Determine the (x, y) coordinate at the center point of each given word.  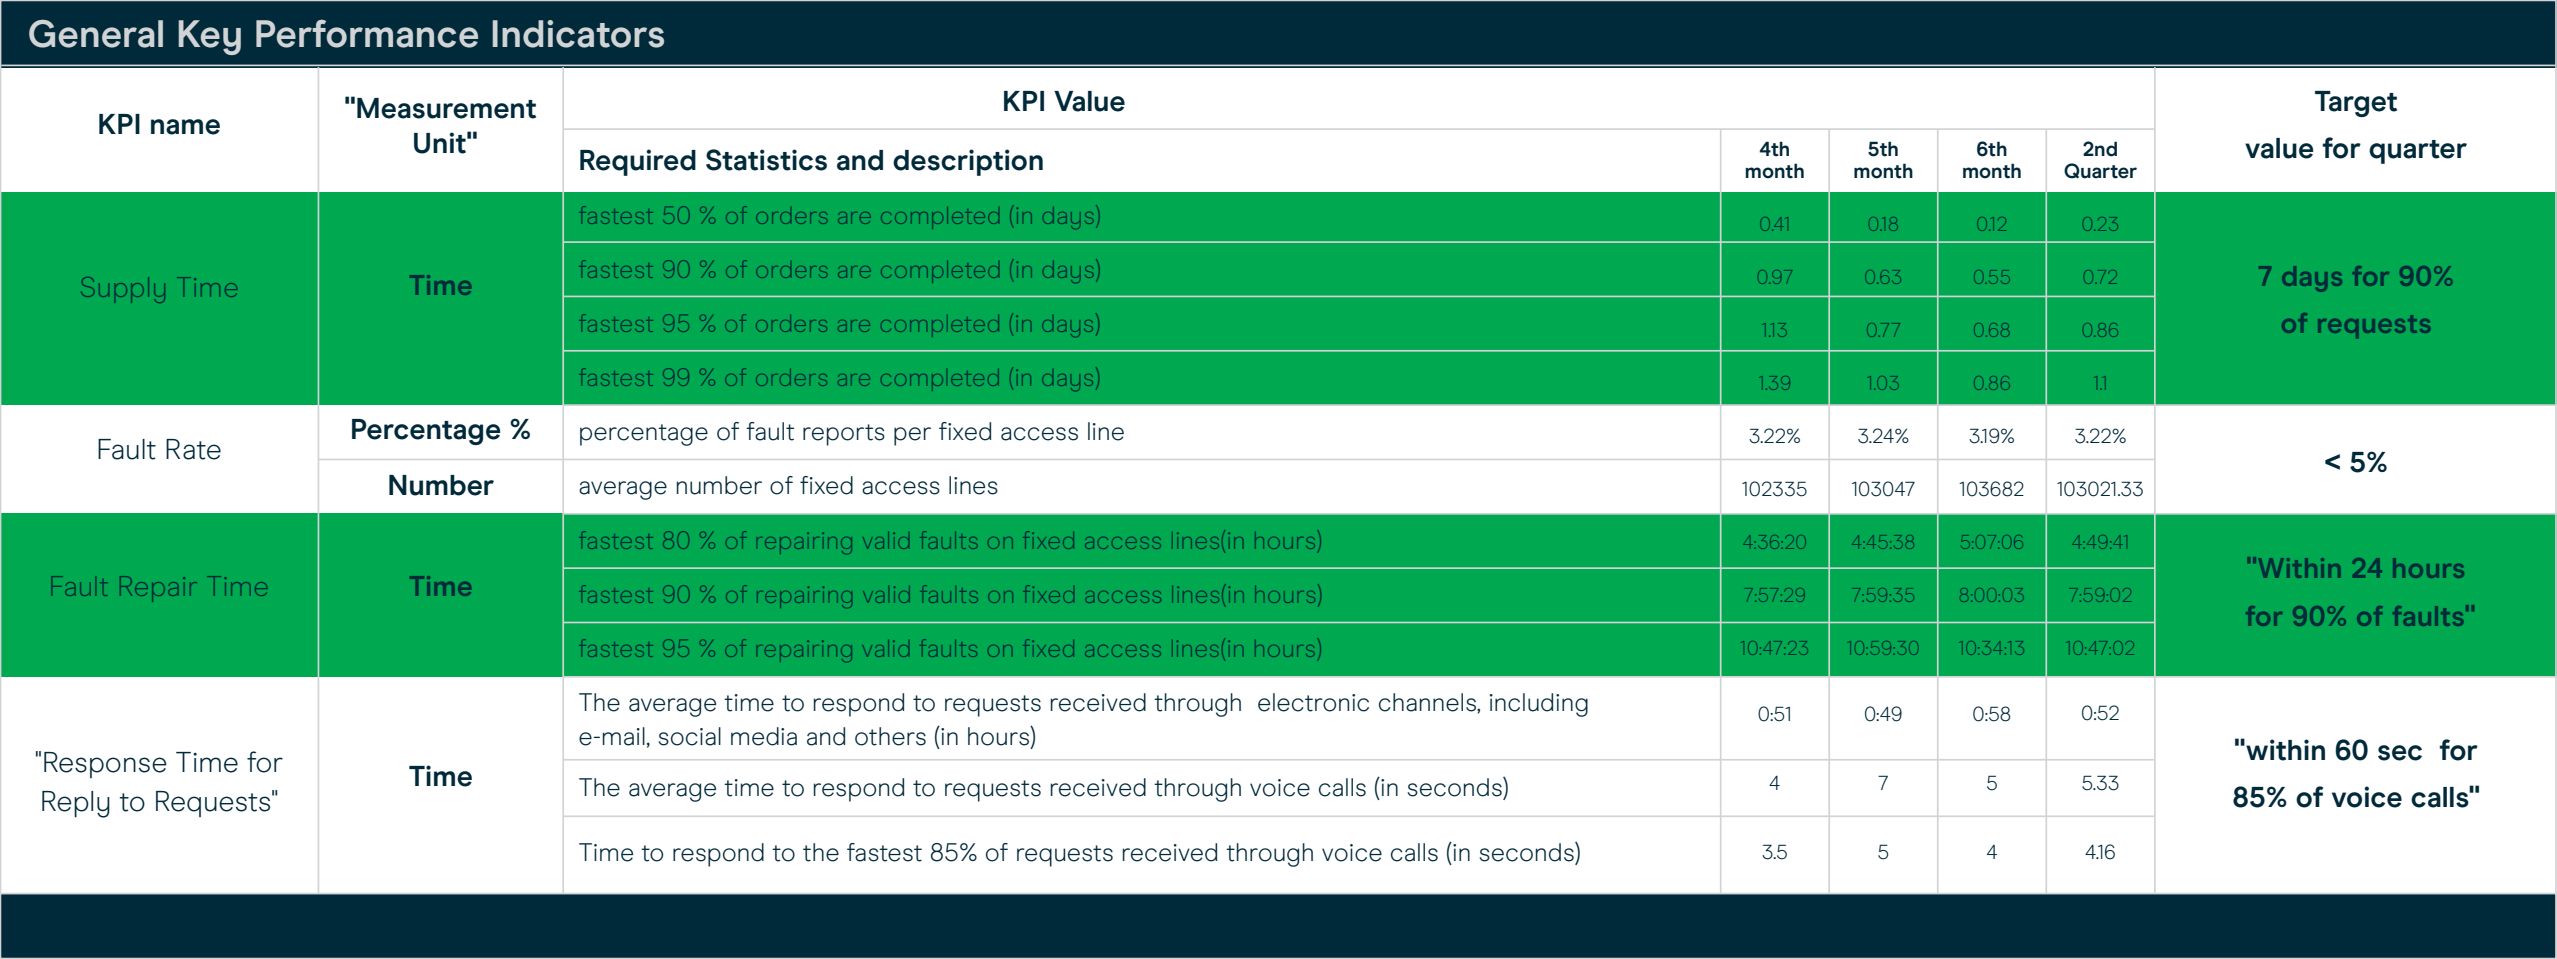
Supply (124, 290)
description (968, 162)
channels (1428, 702)
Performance (367, 33)
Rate (193, 449)
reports (844, 435)
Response (105, 765)
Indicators (578, 34)
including (1539, 705)
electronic (1313, 702)
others (890, 736)
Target (2356, 104)
